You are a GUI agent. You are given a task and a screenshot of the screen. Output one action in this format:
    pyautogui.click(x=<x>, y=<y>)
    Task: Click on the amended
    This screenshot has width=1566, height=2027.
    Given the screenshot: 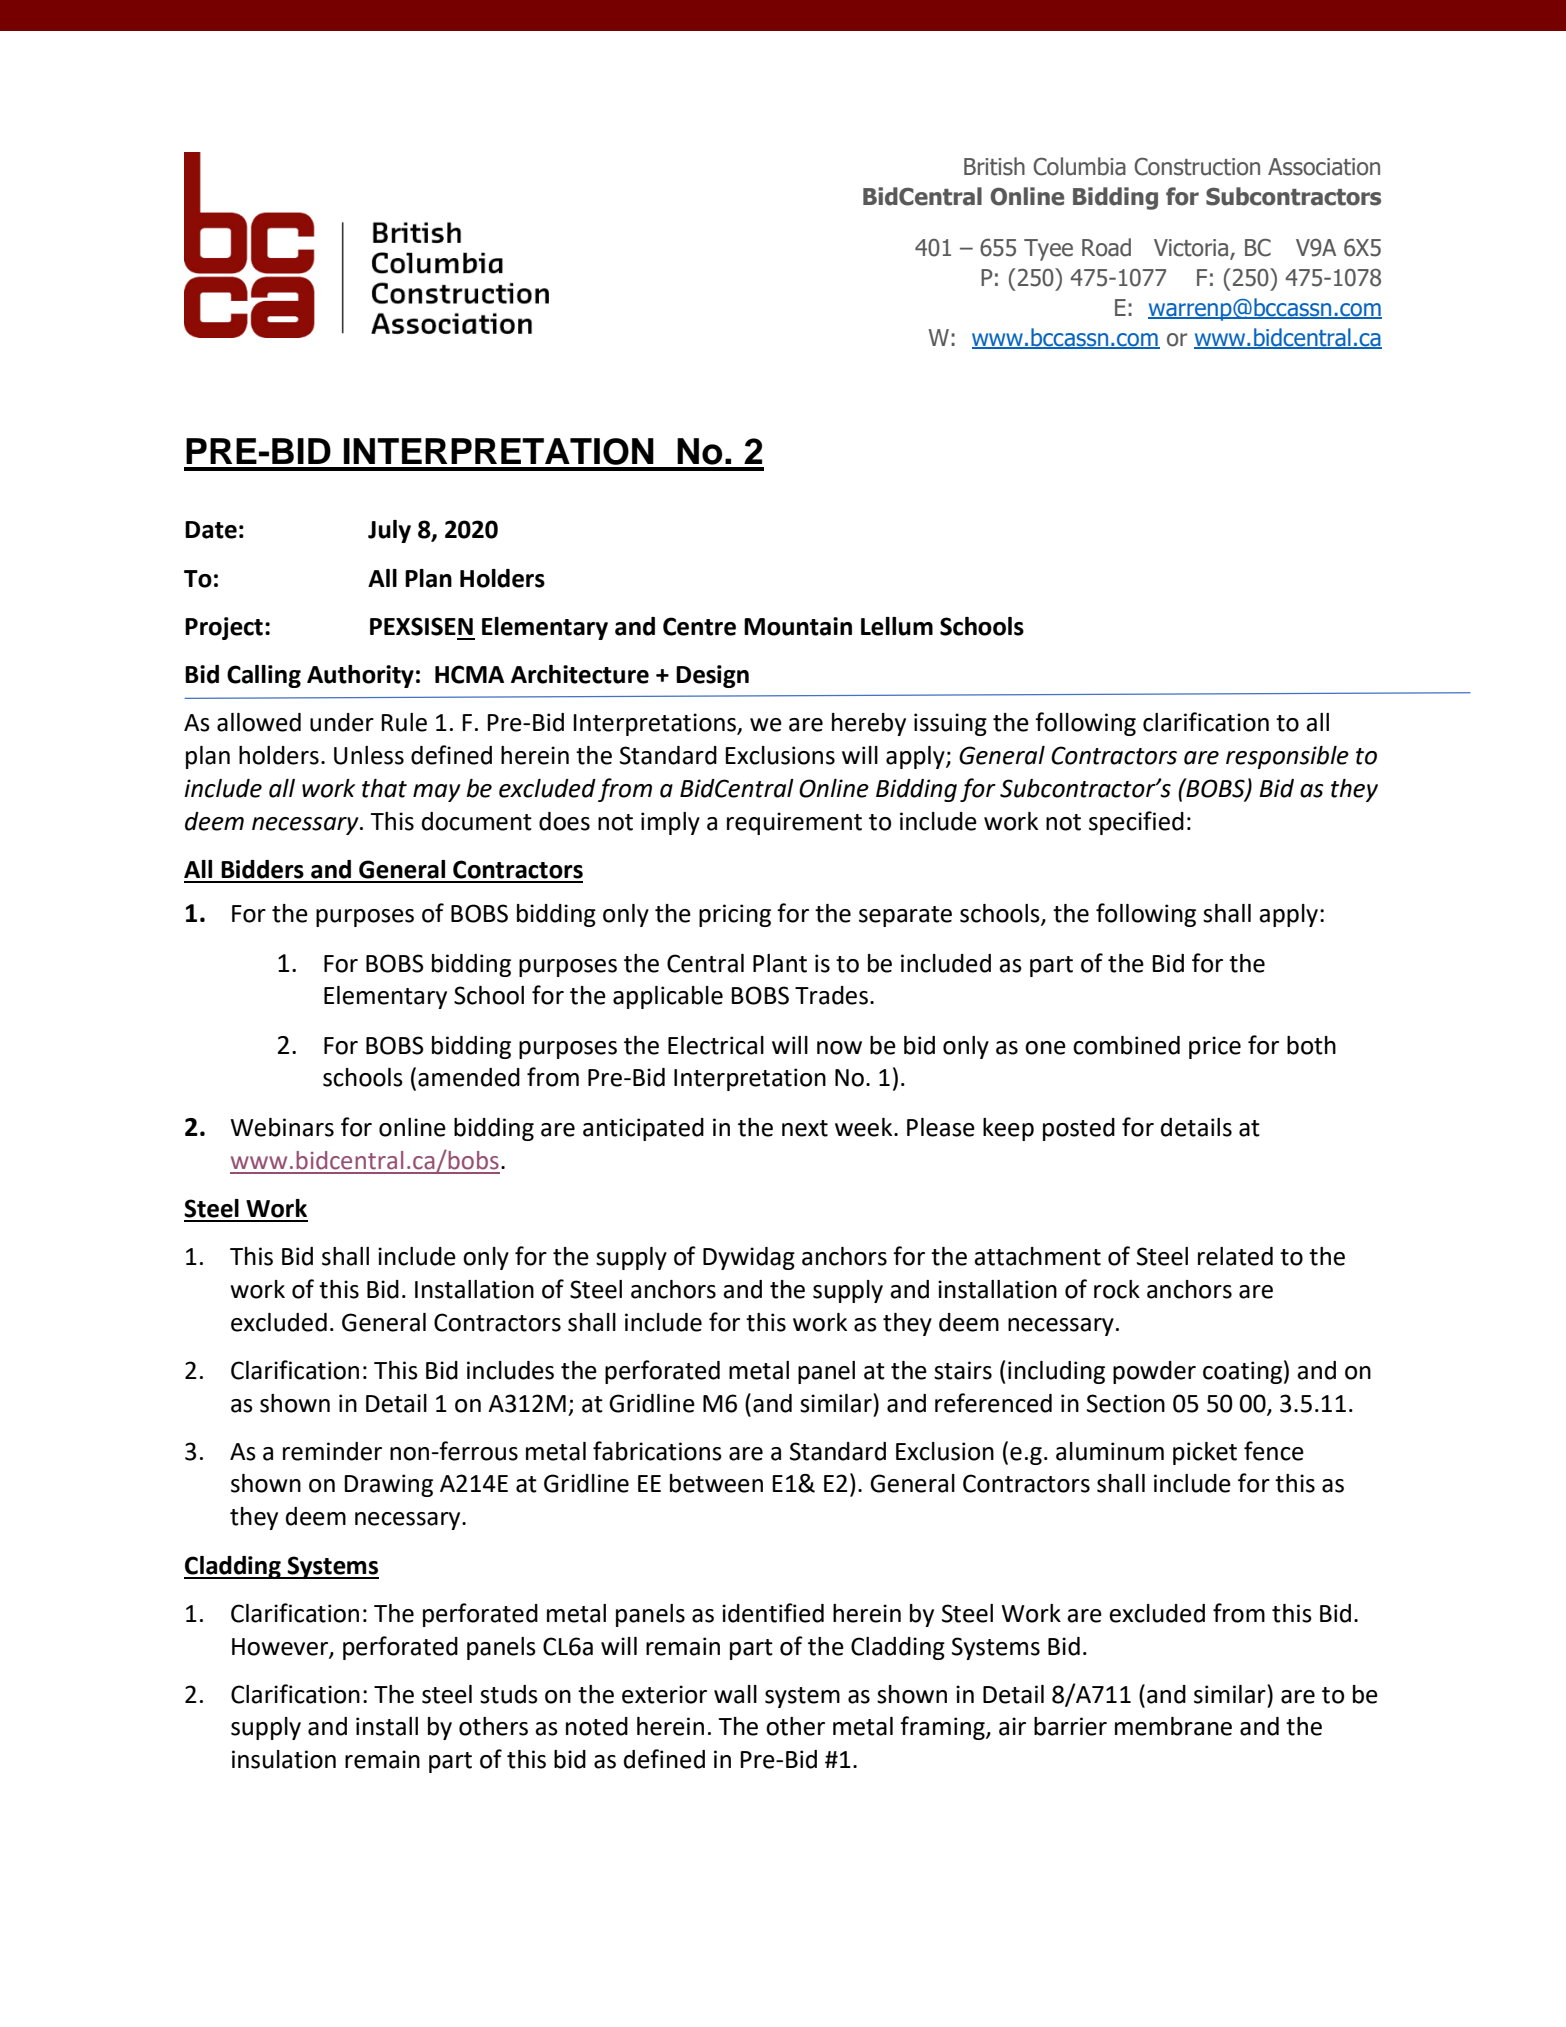 What is the action you would take?
    pyautogui.click(x=469, y=1077)
